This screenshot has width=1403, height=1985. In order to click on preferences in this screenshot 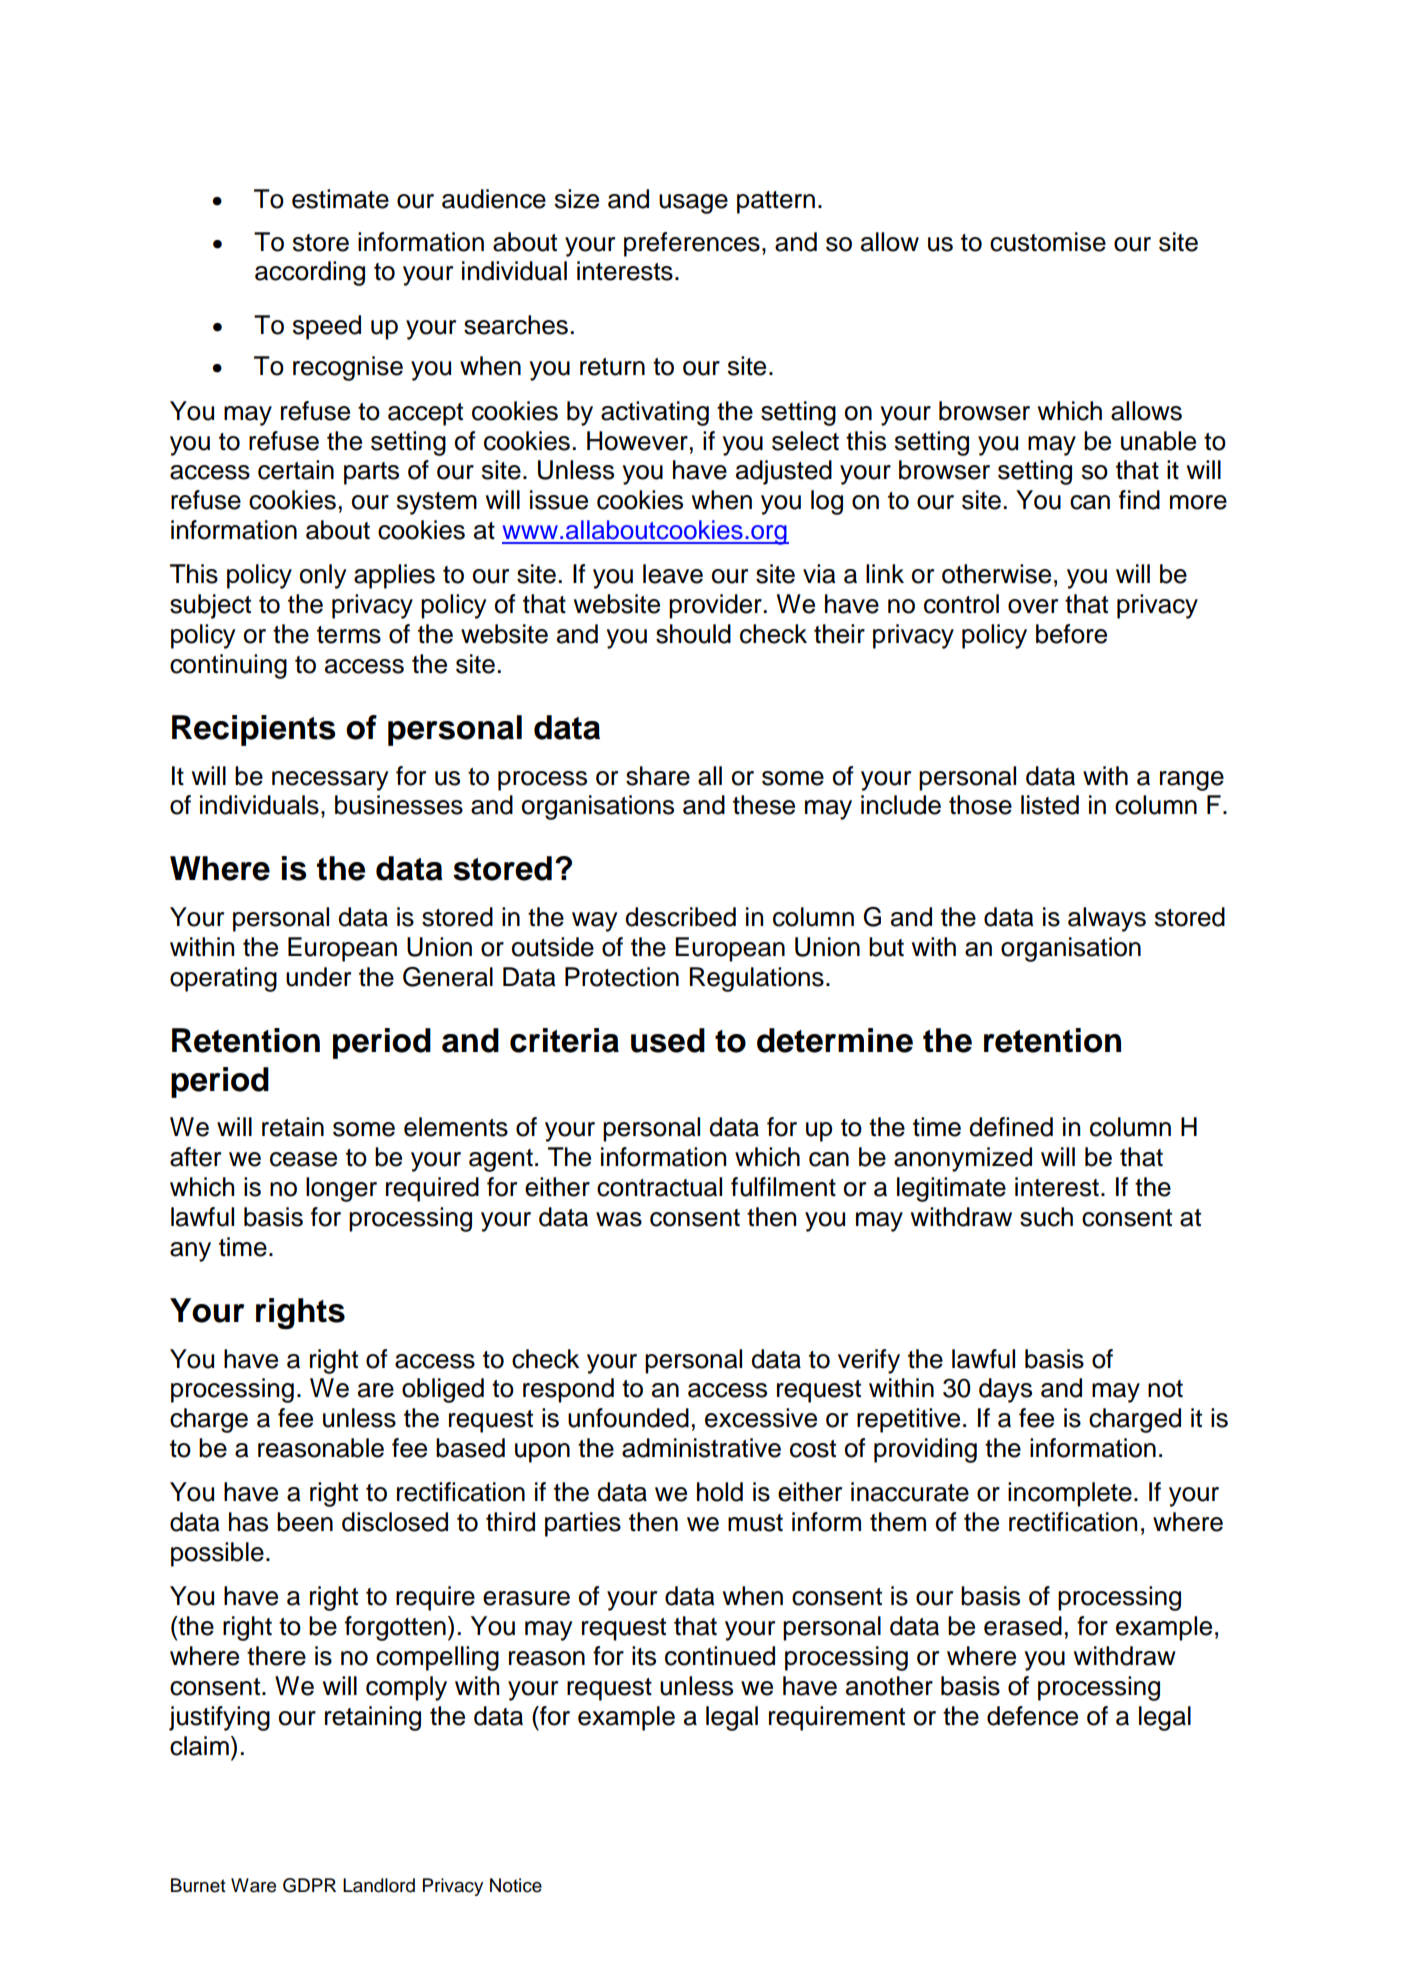, I will do `click(692, 244)`.
